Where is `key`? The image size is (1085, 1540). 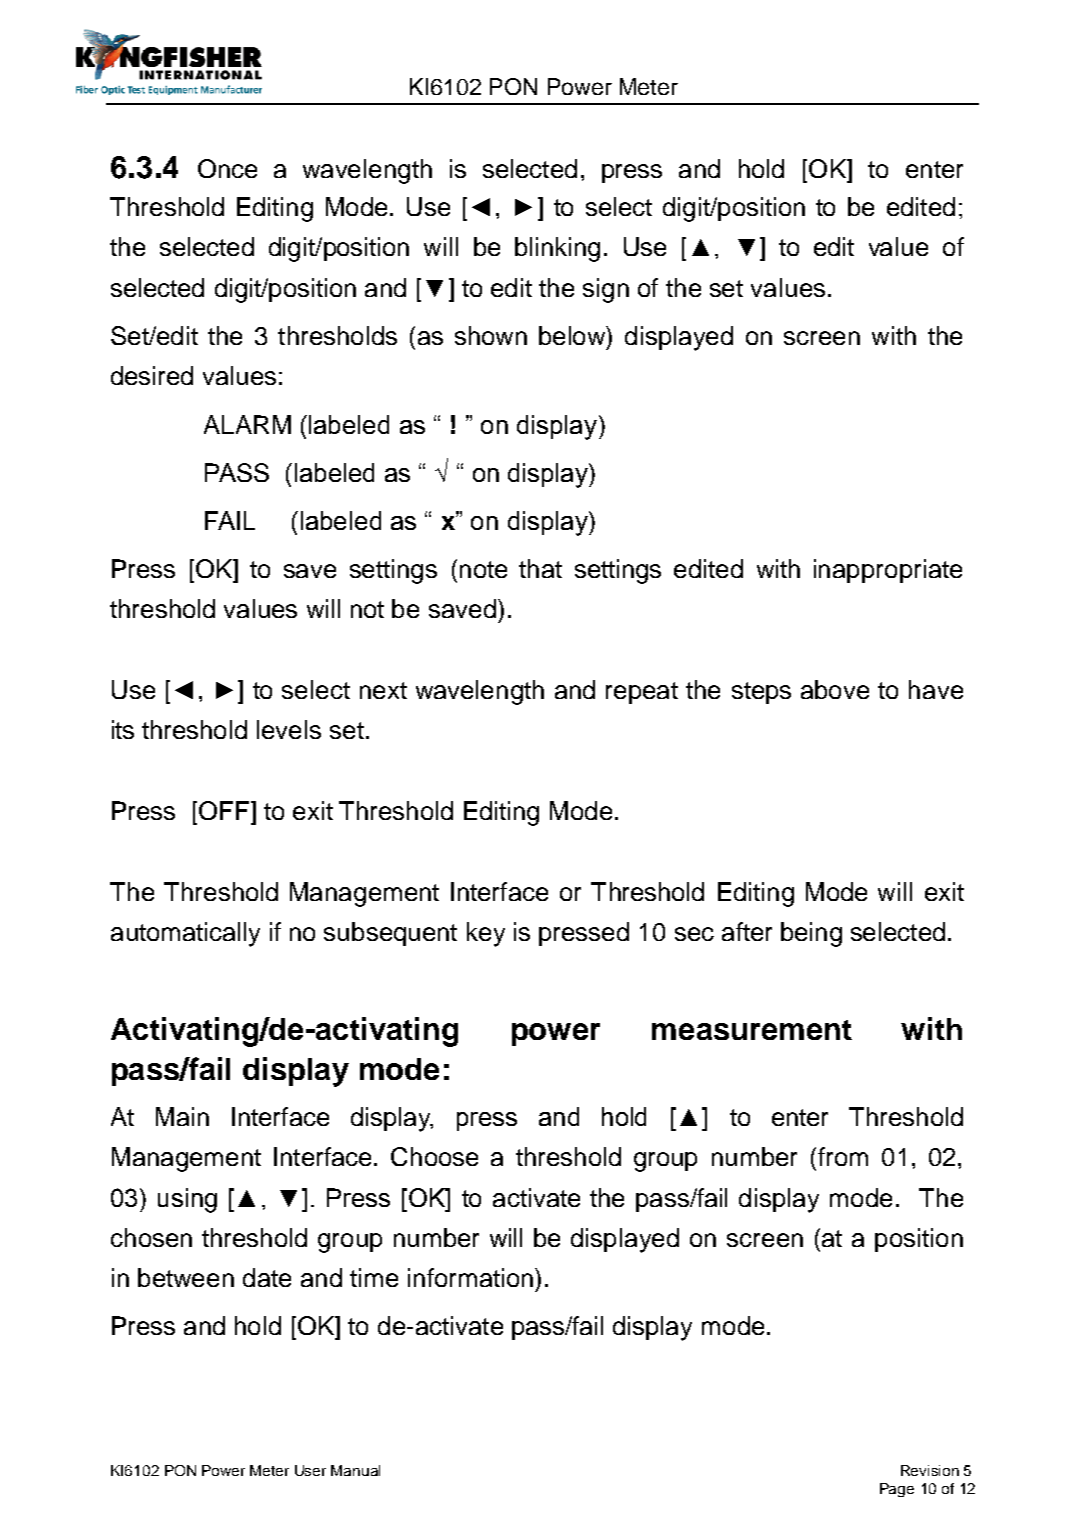 key is located at coordinates (486, 934).
